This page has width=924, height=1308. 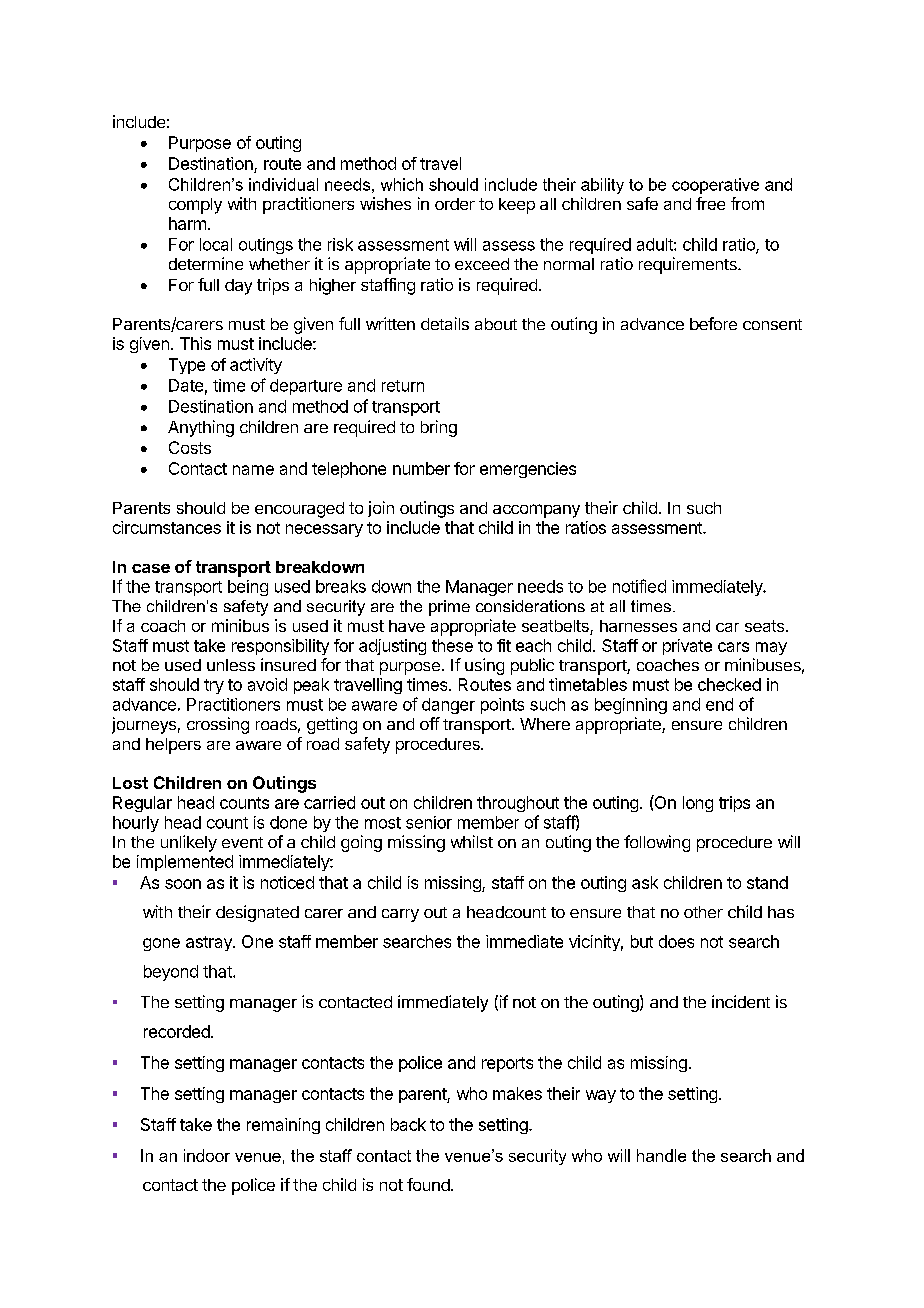 I want to click on order, so click(x=455, y=204).
